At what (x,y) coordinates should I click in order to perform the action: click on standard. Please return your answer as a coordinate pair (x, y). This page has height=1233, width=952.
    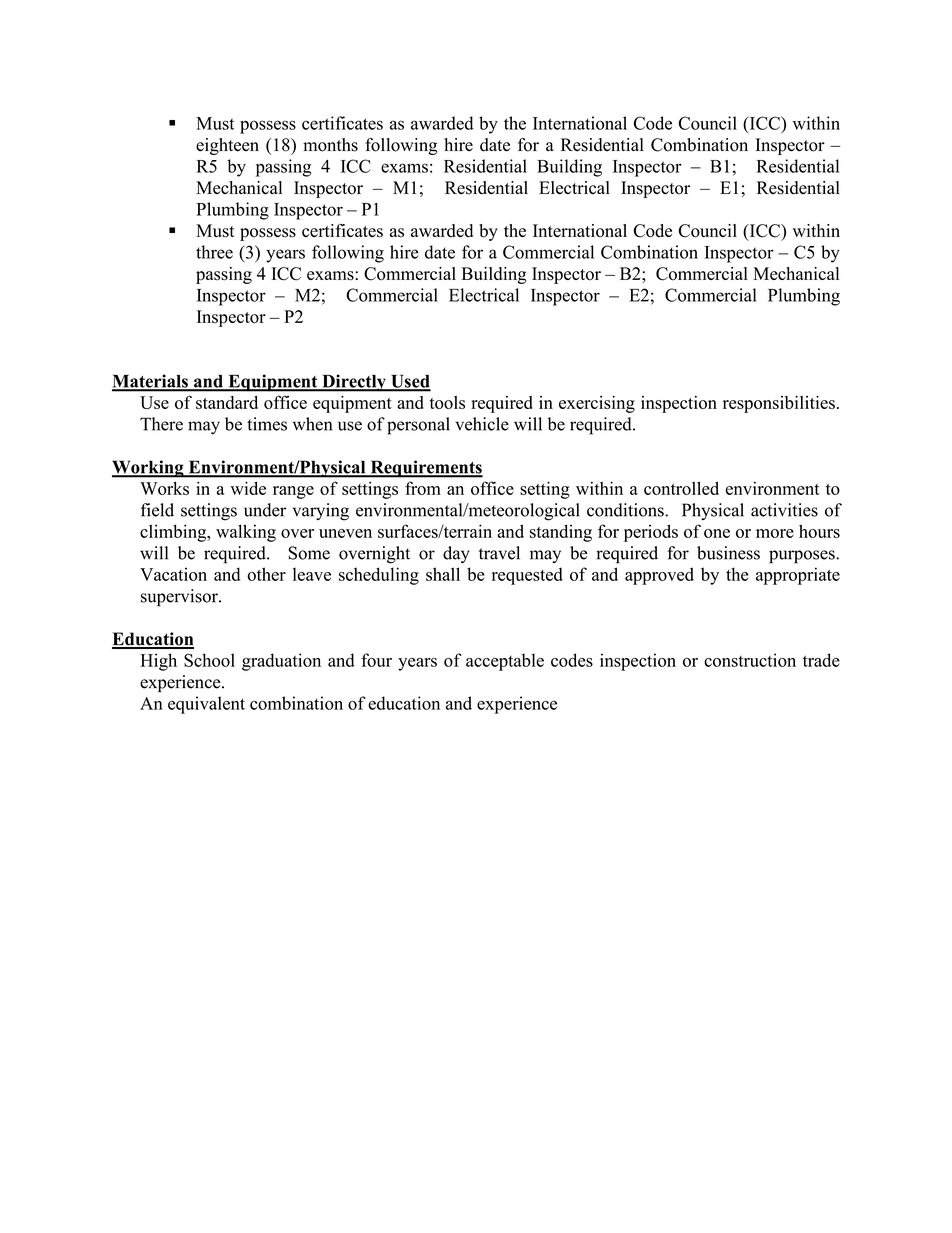
    Looking at the image, I should click on (227, 402).
